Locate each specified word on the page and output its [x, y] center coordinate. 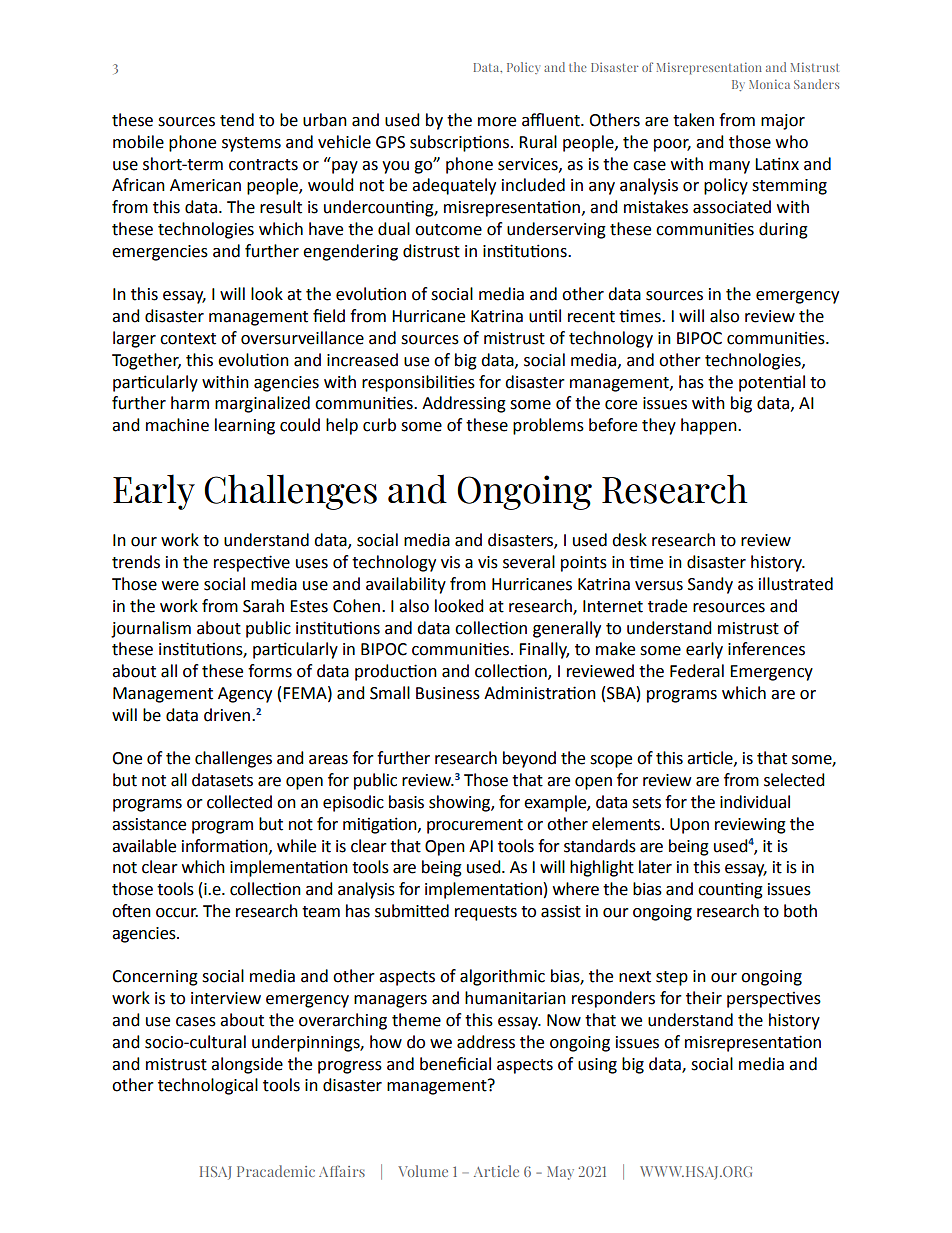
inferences [766, 649]
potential [772, 383]
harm [190, 403]
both [800, 911]
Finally [544, 650]
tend [237, 120]
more [497, 122]
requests [486, 913]
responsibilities [418, 383]
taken [693, 120]
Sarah [263, 606]
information [226, 846]
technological [208, 1086]
